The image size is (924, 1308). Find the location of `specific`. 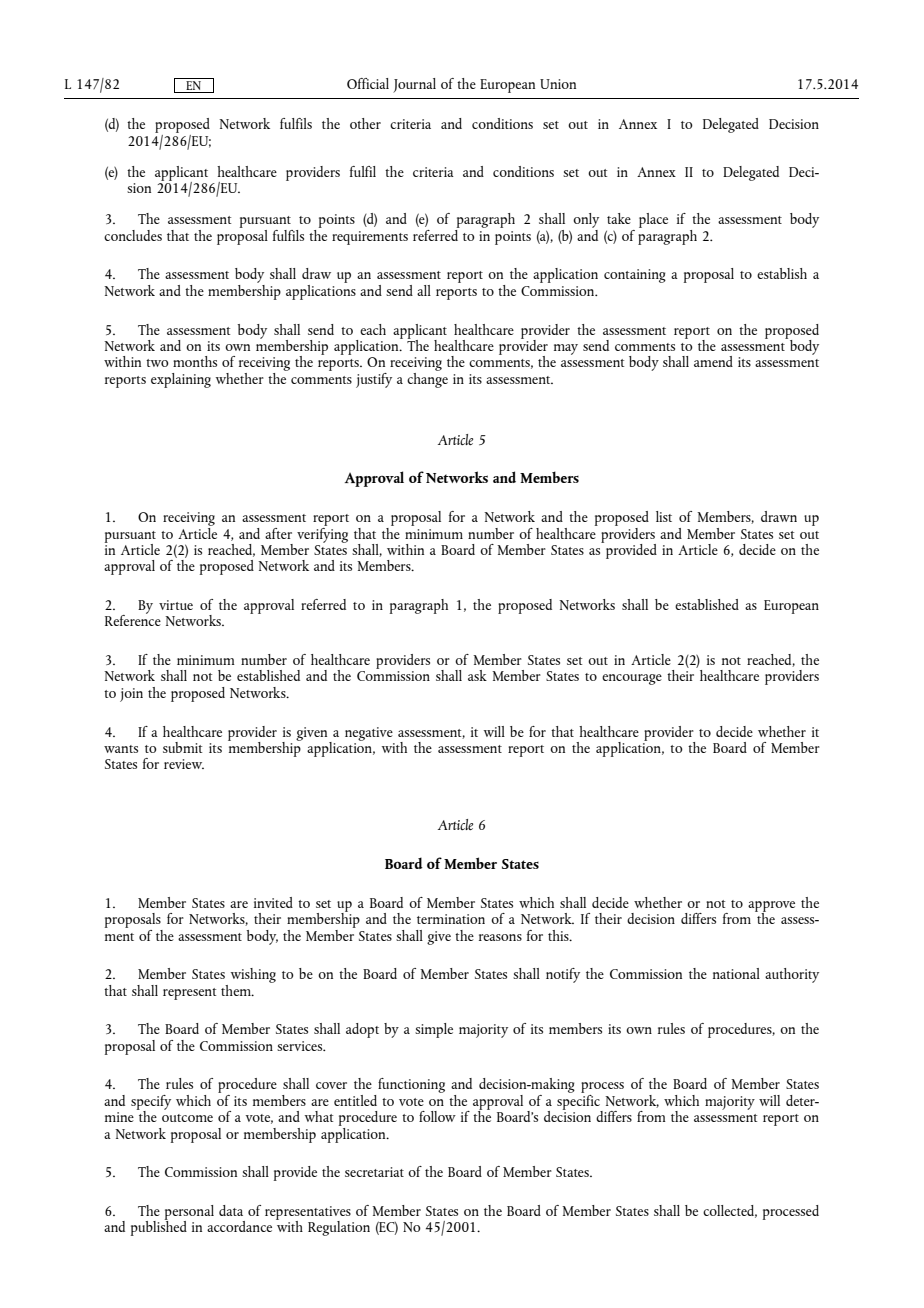

specific is located at coordinates (579, 1102).
